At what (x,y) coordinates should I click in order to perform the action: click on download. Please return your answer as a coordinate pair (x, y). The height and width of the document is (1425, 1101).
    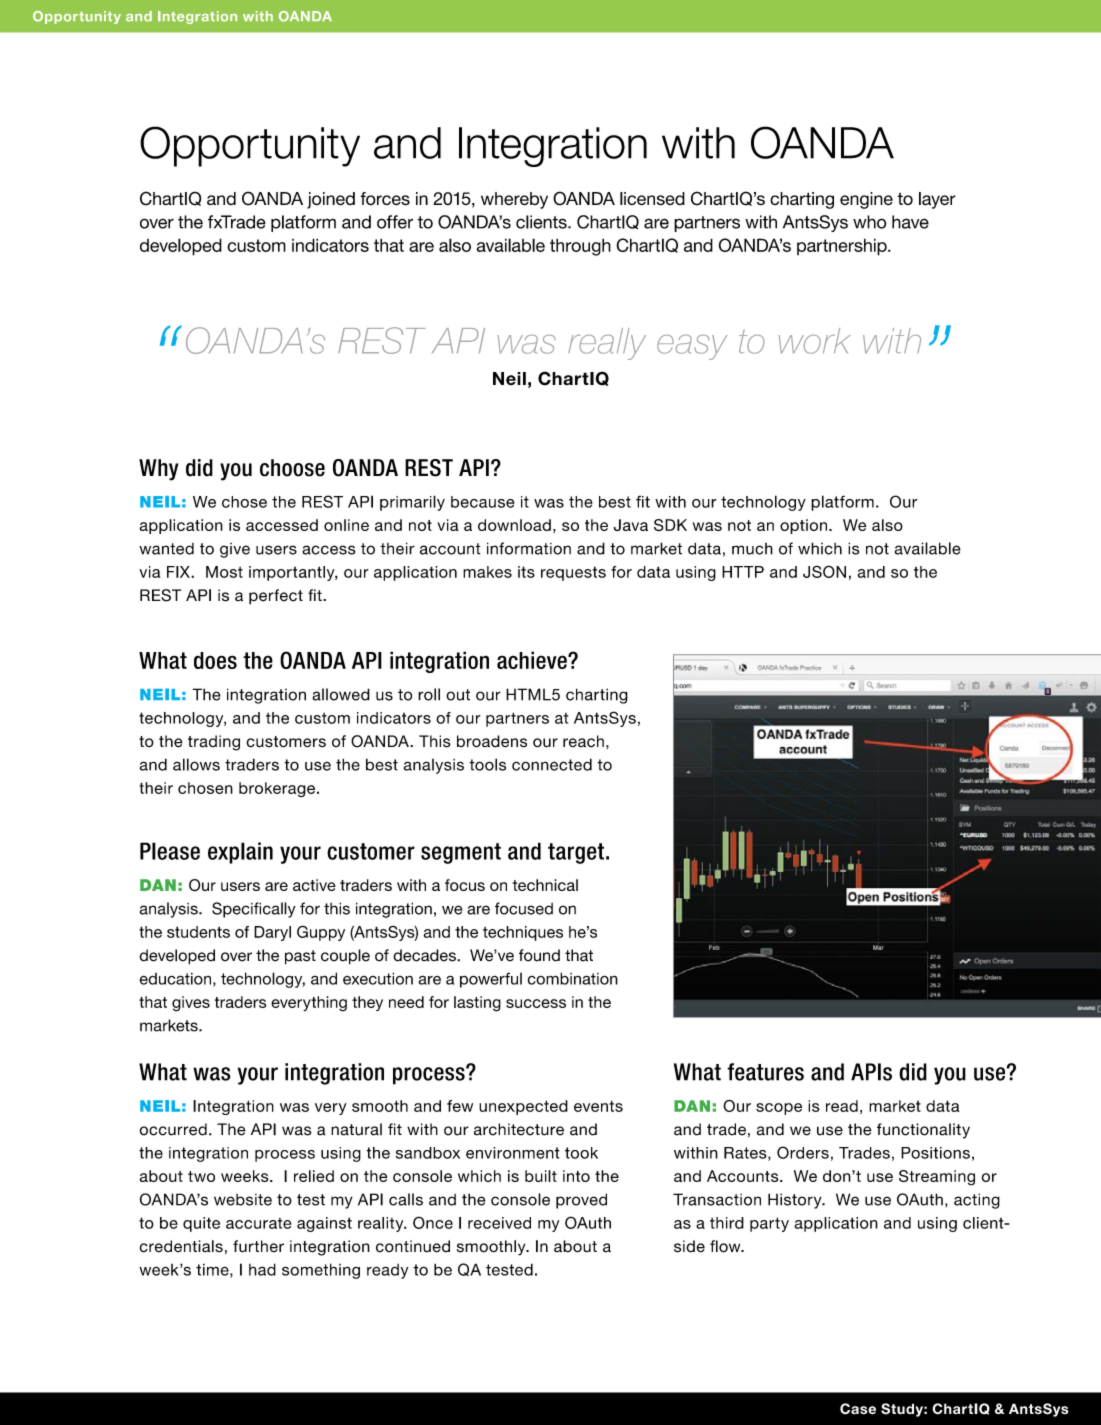
    Looking at the image, I should click on (514, 525).
